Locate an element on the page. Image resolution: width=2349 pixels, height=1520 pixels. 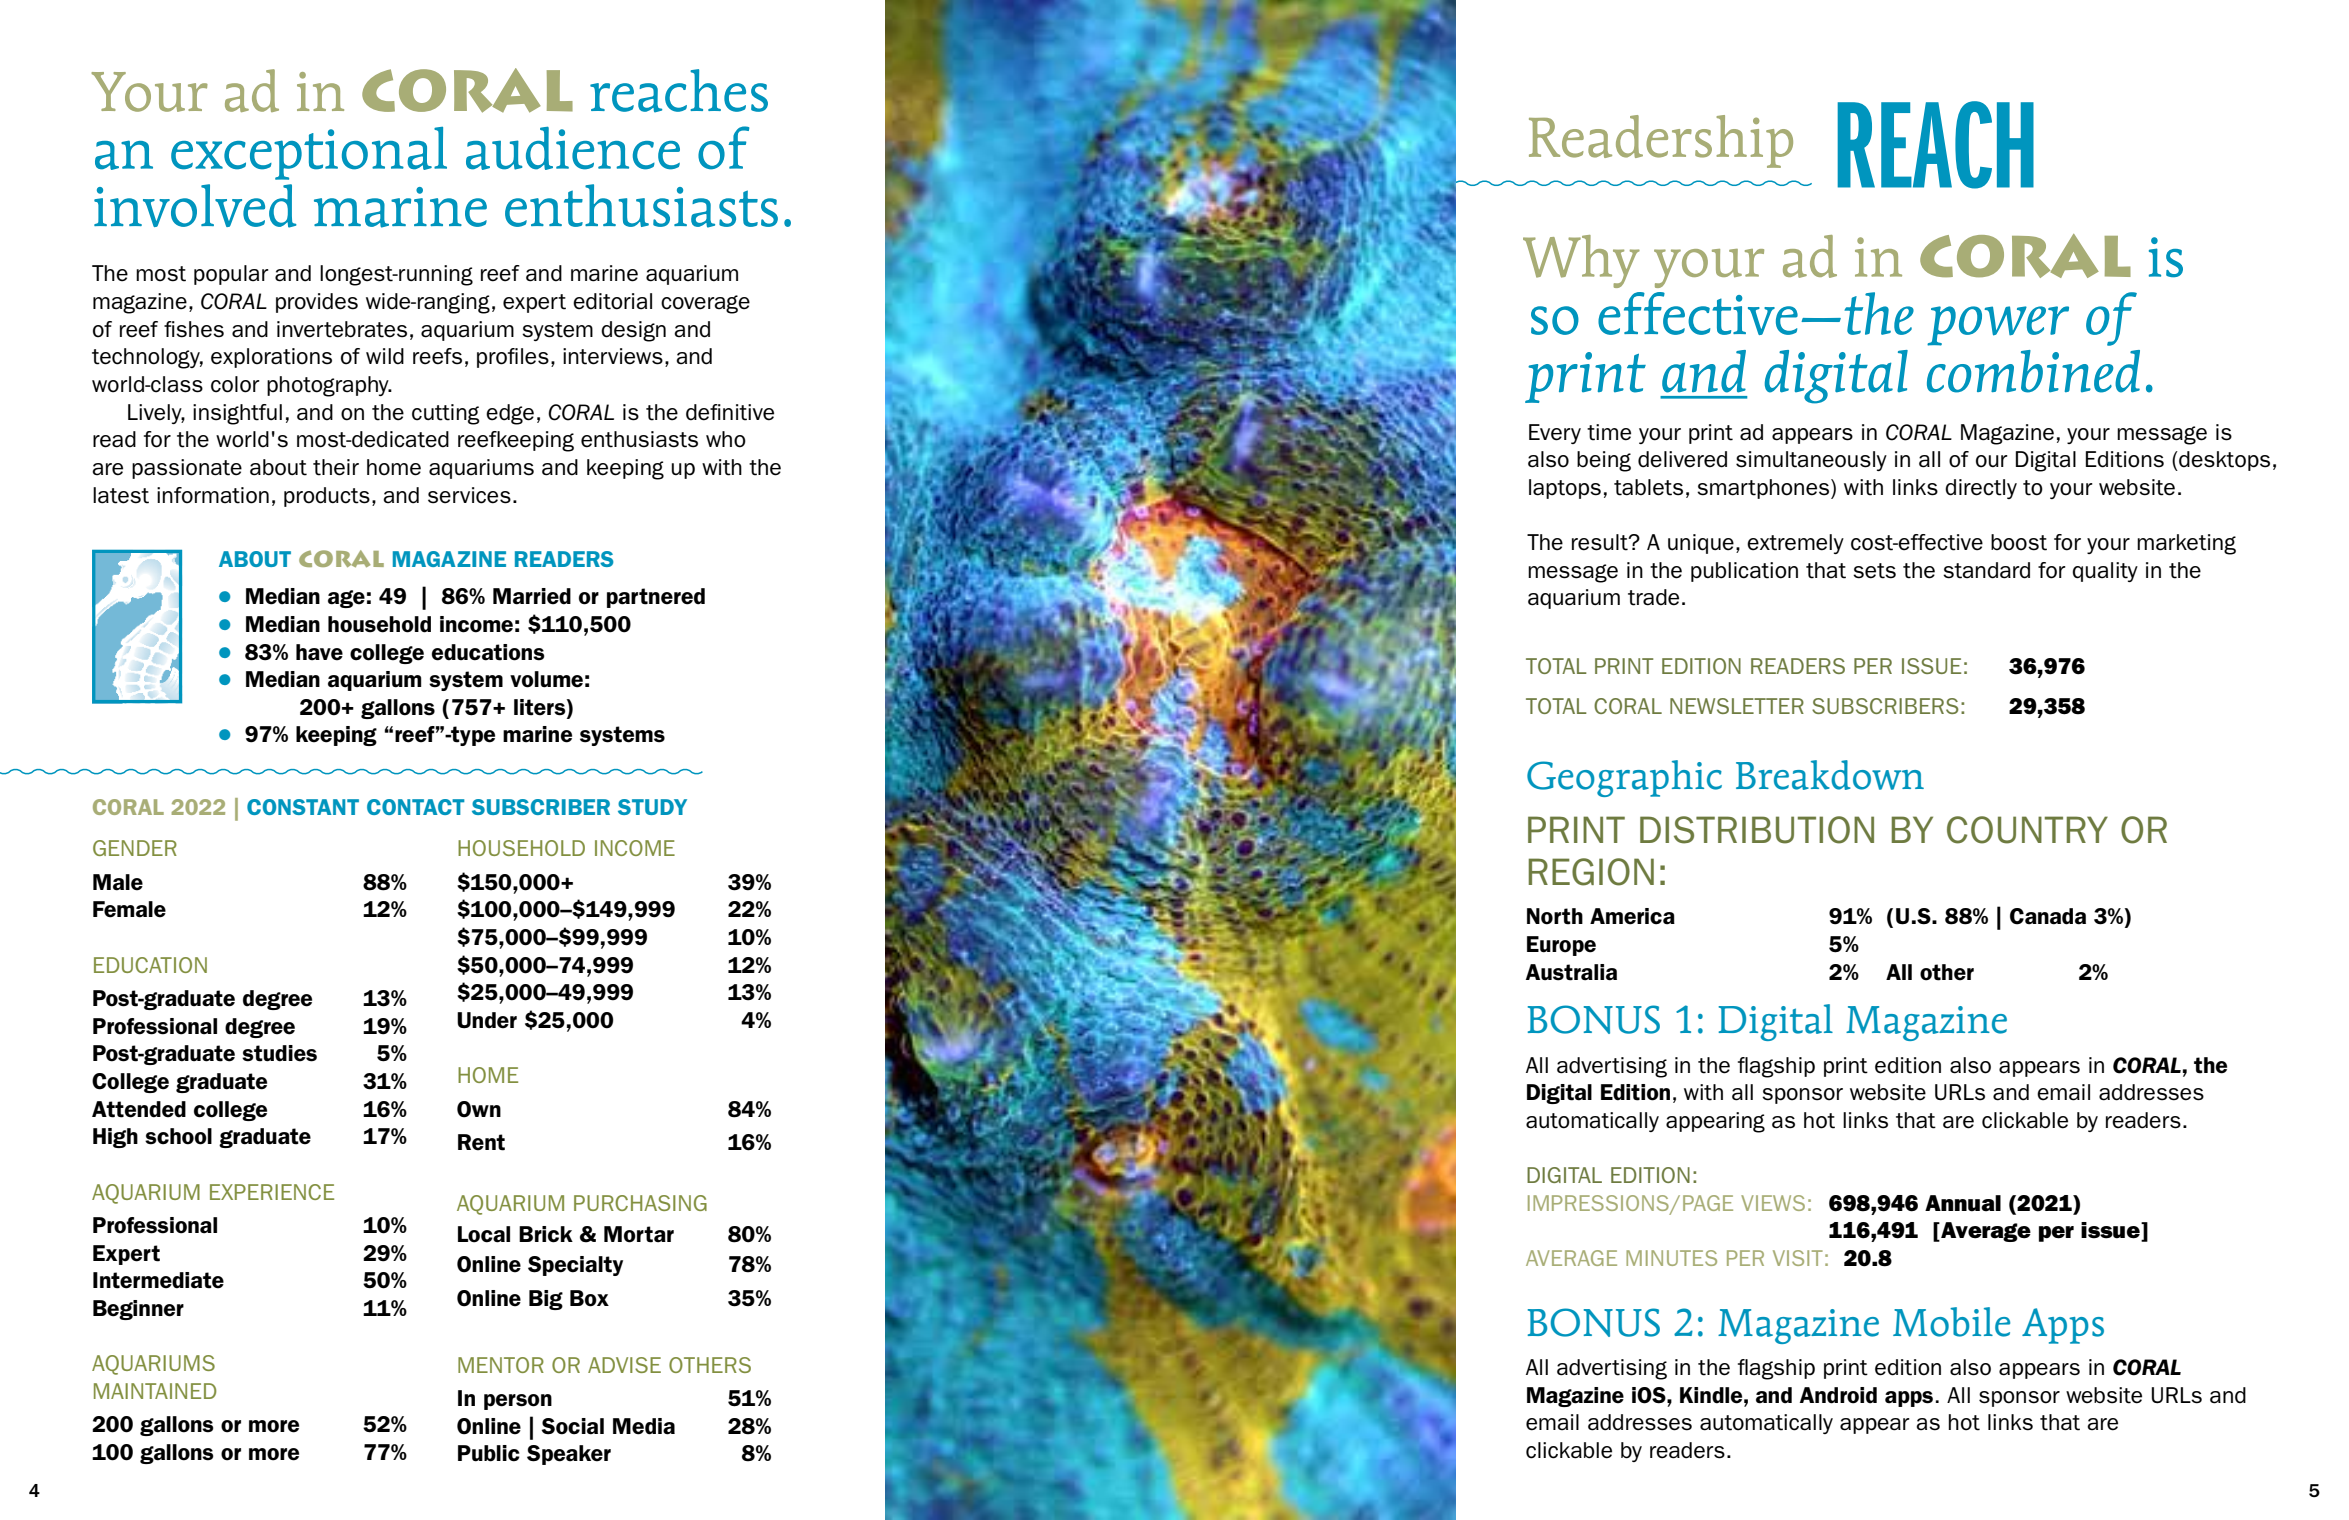
COUNTRY is located at coordinates (2027, 830).
